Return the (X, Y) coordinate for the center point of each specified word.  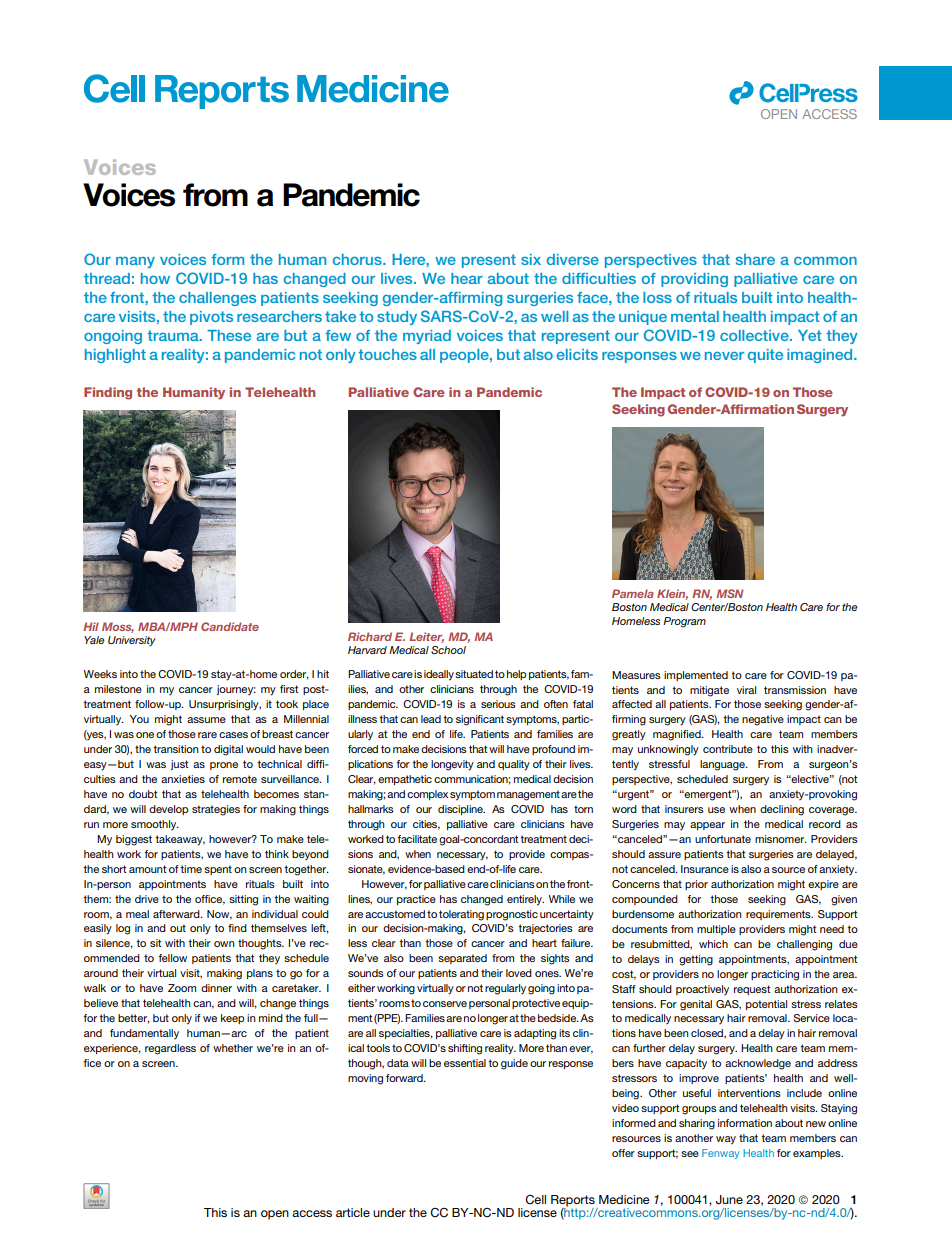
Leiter (426, 637)
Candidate (230, 626)
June (729, 1199)
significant (480, 720)
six (531, 259)
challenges (217, 299)
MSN (729, 593)
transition (176, 749)
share (755, 259)
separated (462, 959)
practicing (775, 975)
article (353, 1212)
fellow (172, 958)
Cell (535, 1199)
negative (763, 720)
